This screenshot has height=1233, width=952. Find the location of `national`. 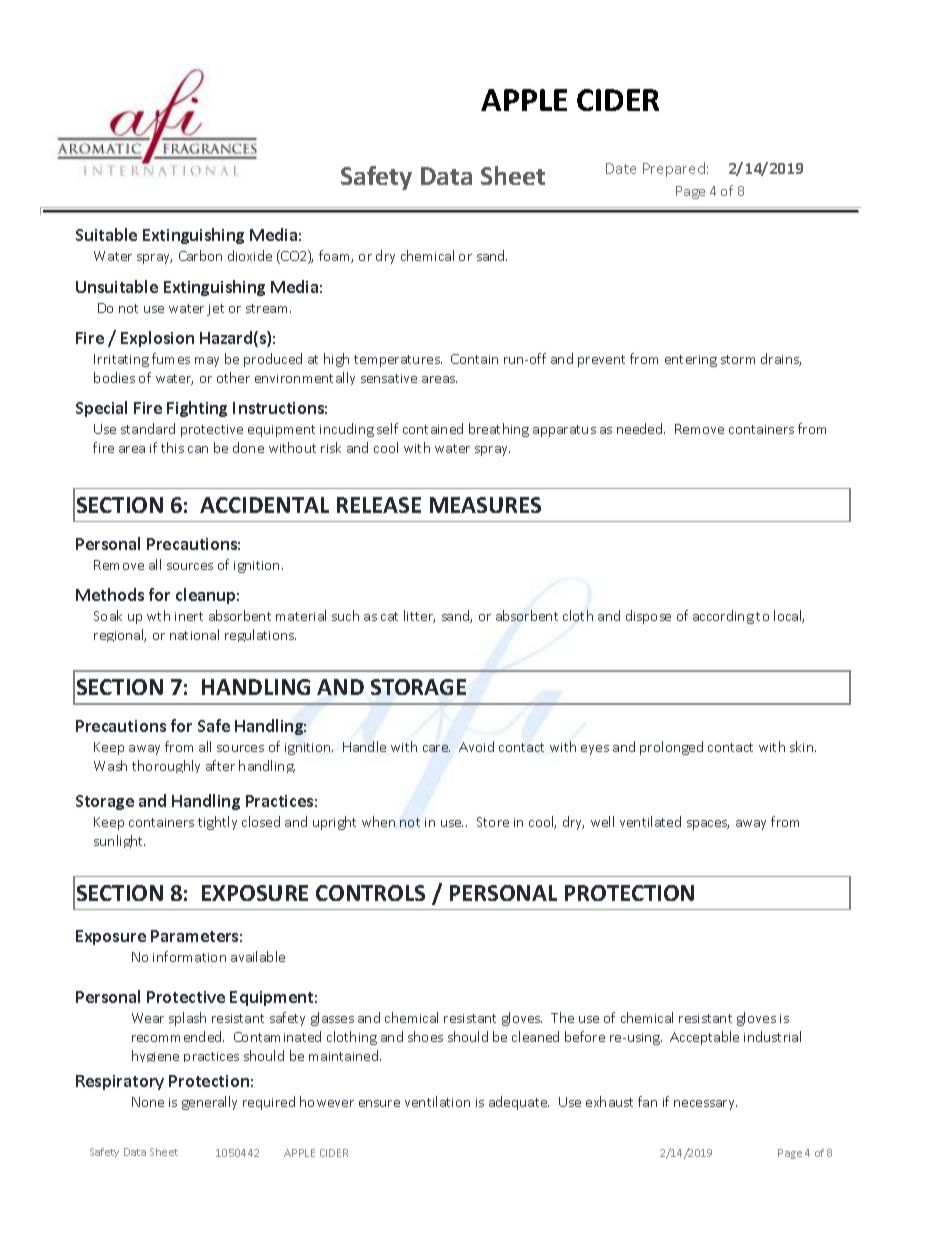

national is located at coordinates (194, 634).
